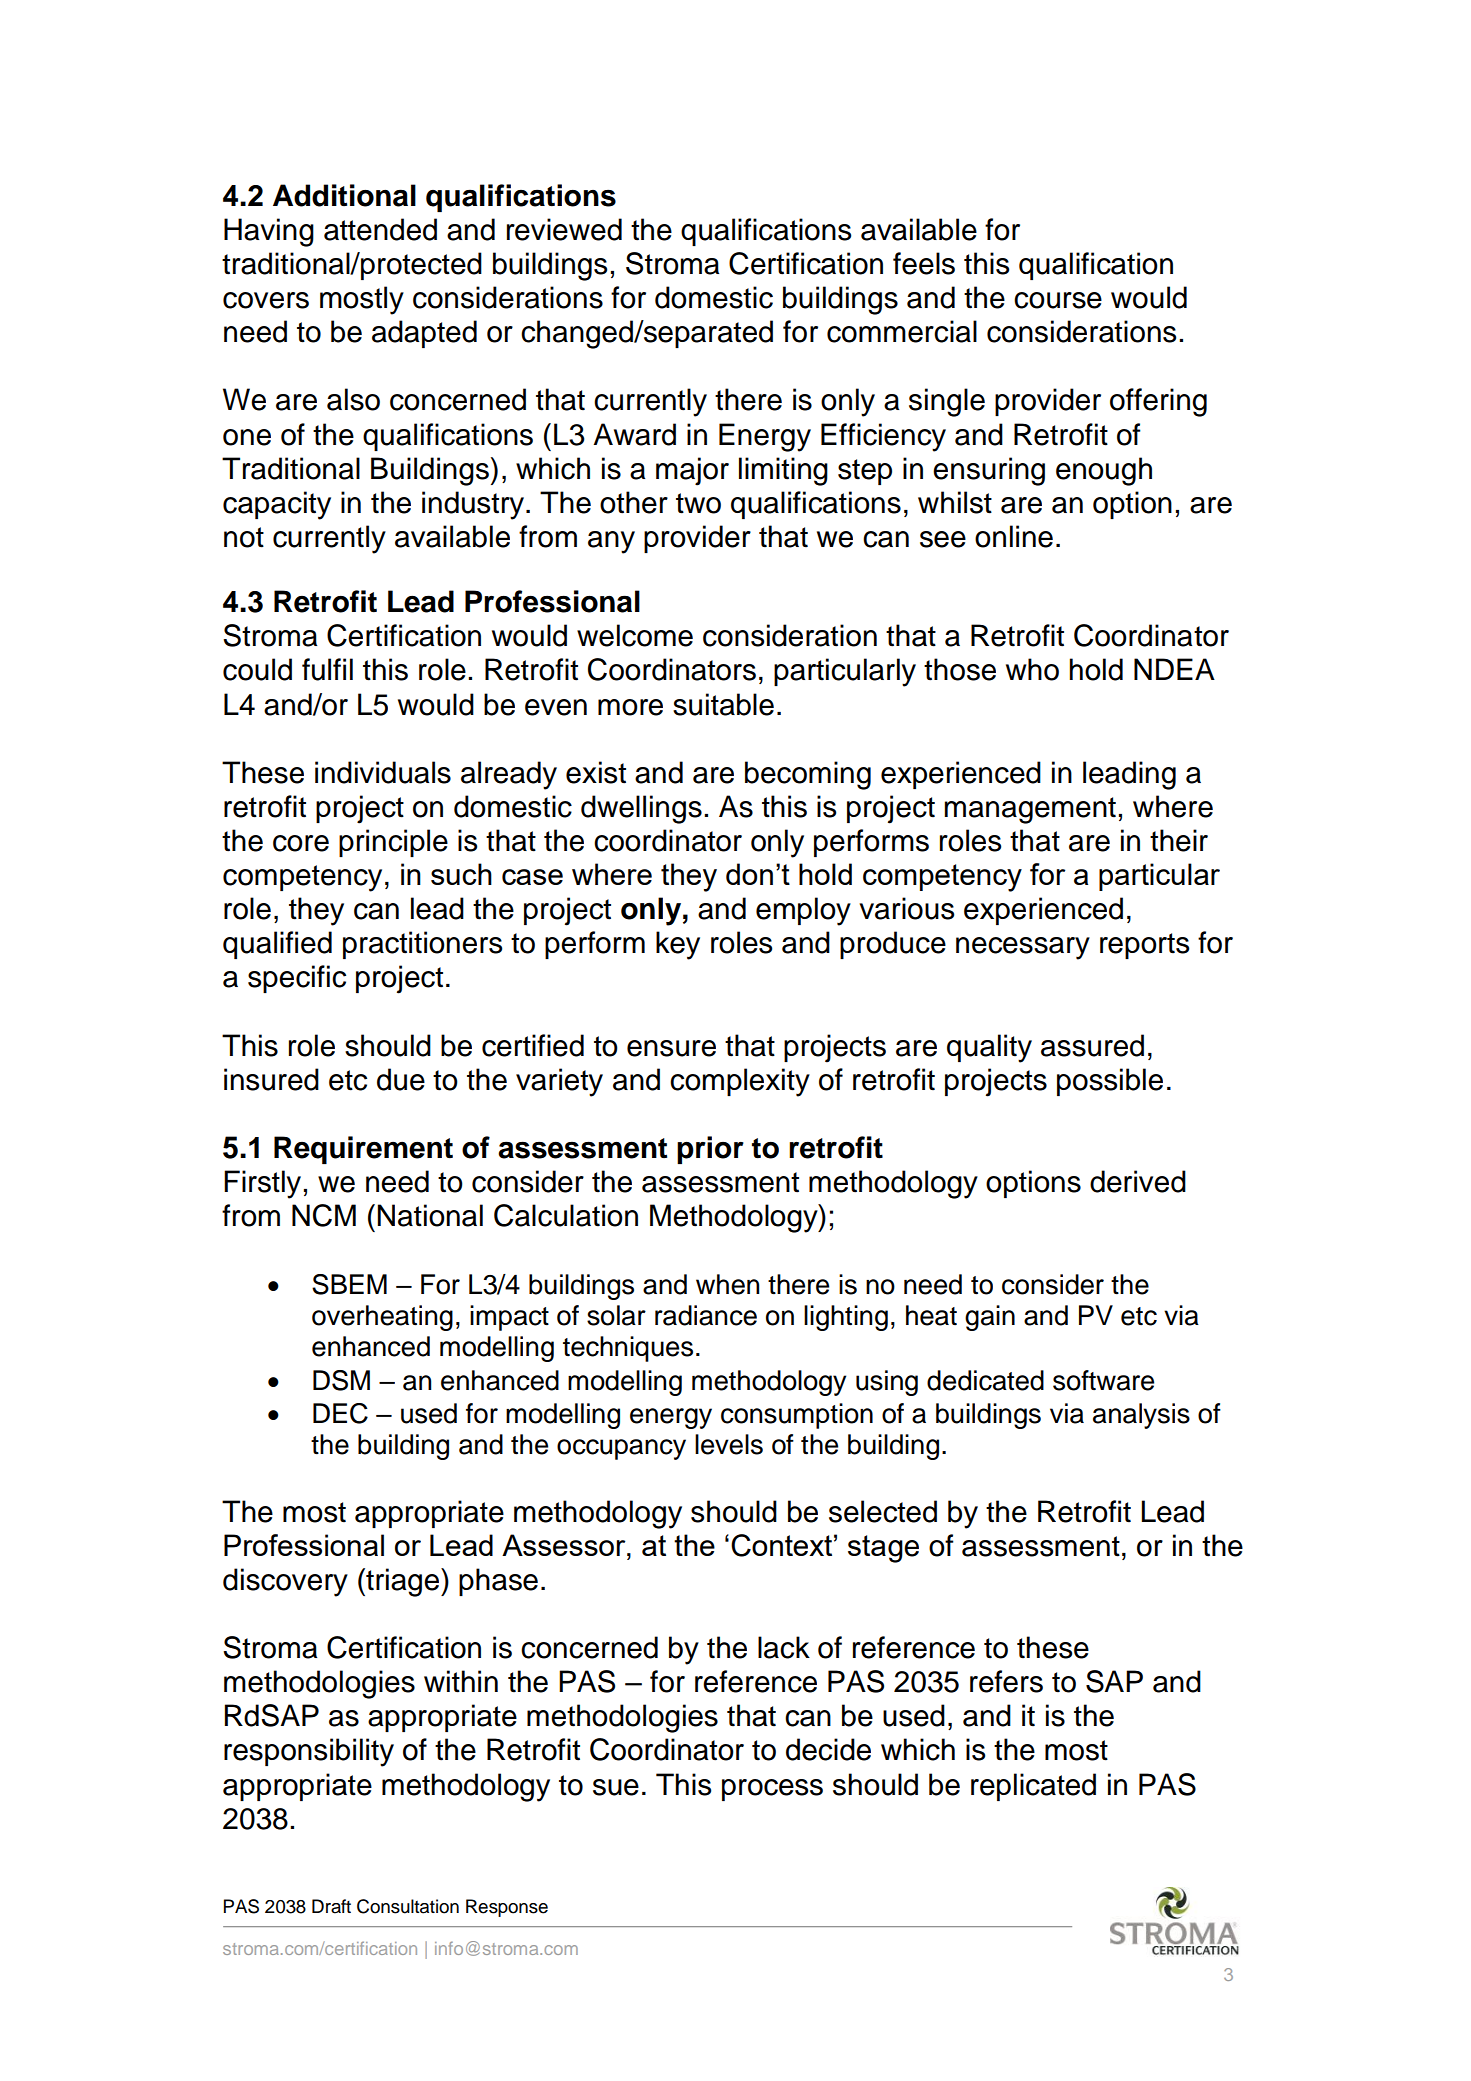  What do you see at coordinates (401, 1079) in the screenshot?
I see `due` at bounding box center [401, 1079].
